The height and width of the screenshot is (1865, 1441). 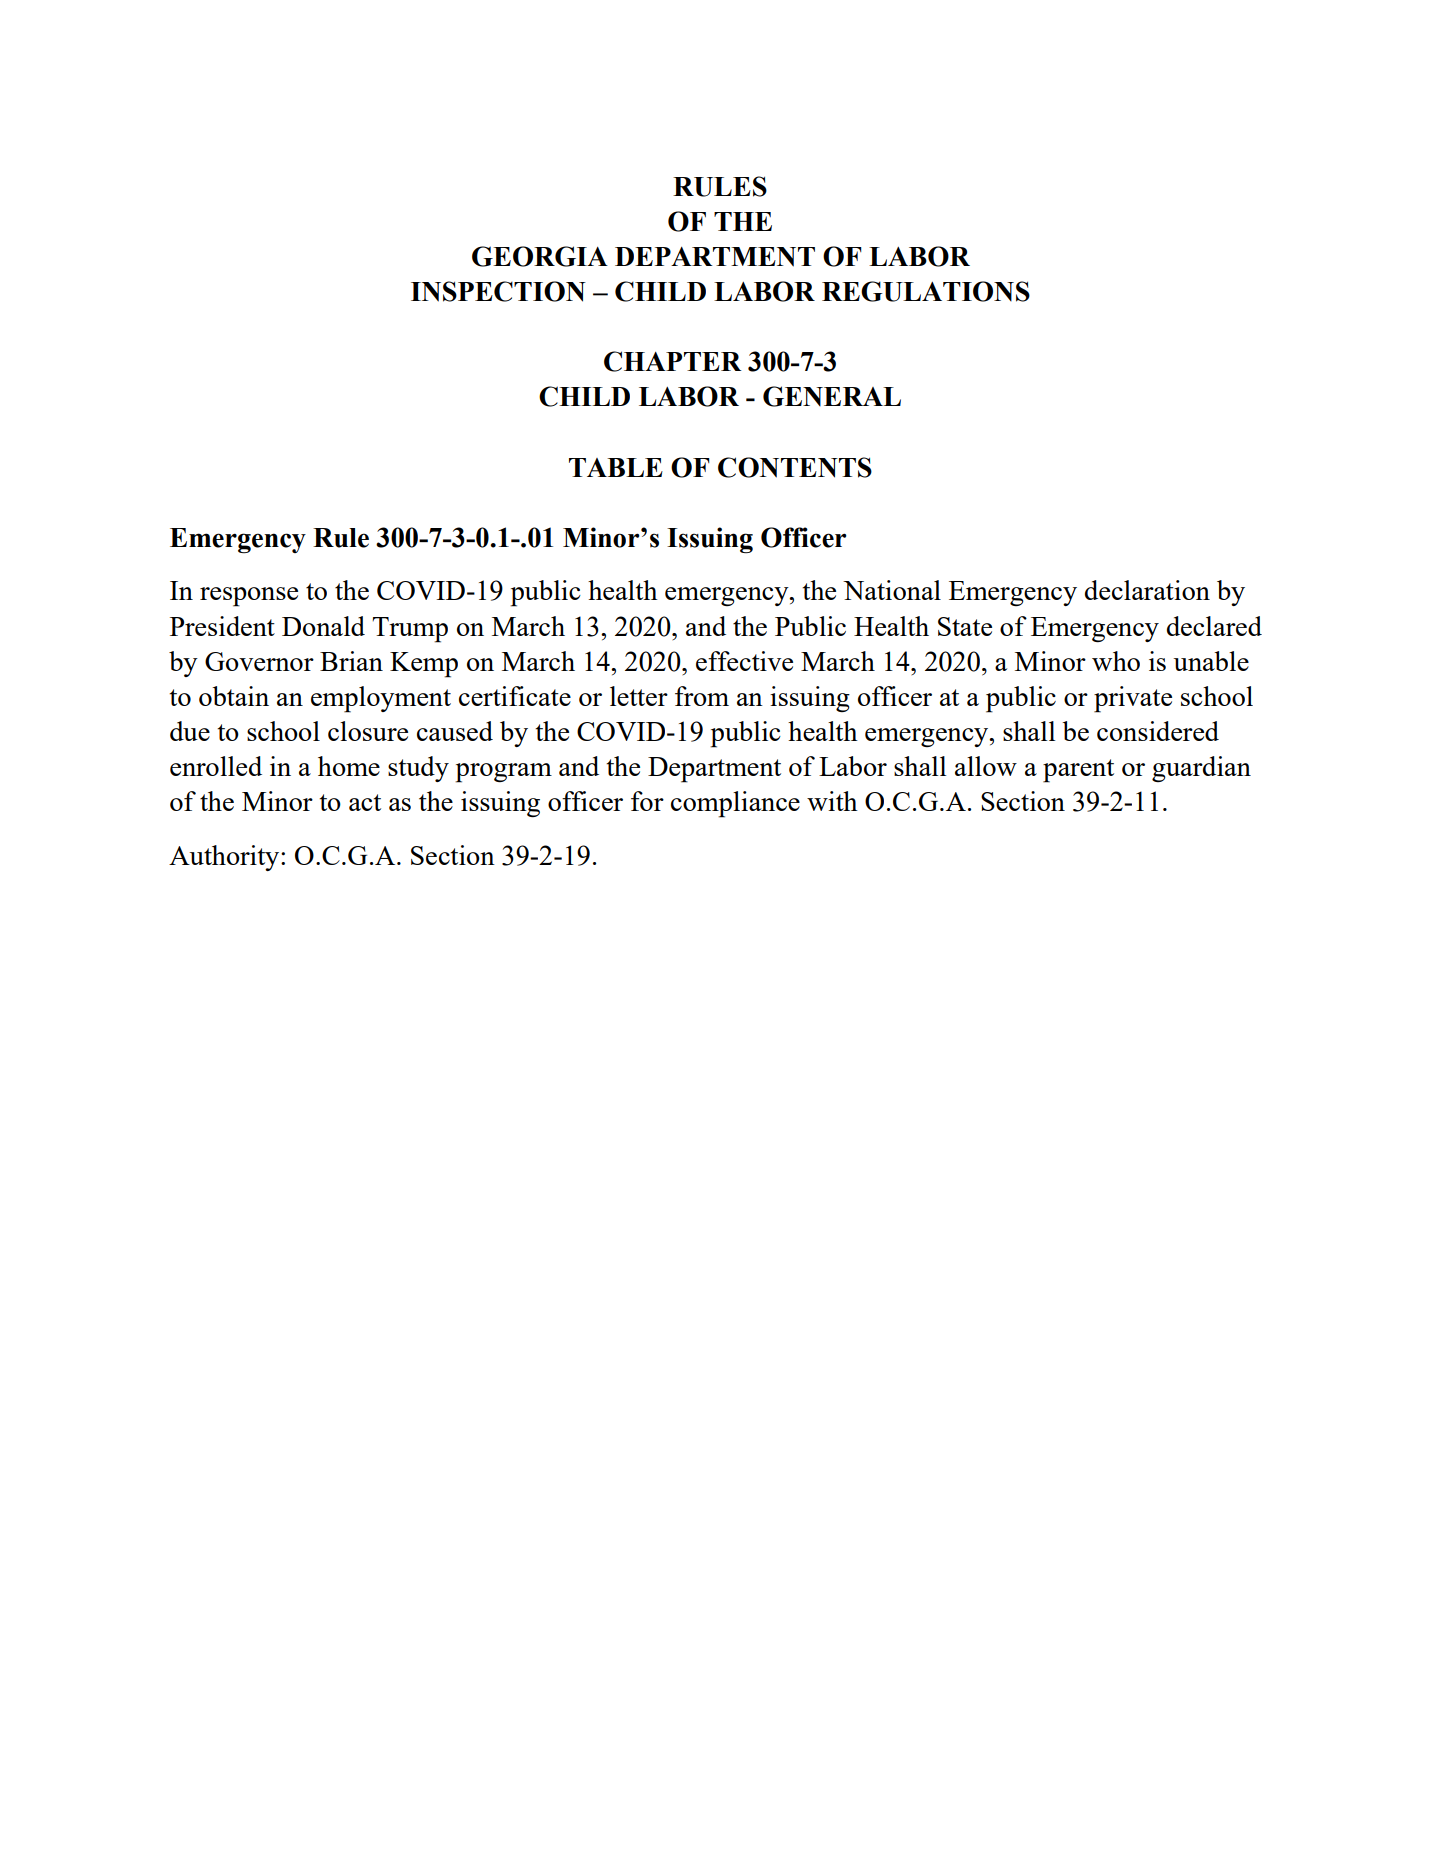 I want to click on declaration, so click(x=1147, y=590).
